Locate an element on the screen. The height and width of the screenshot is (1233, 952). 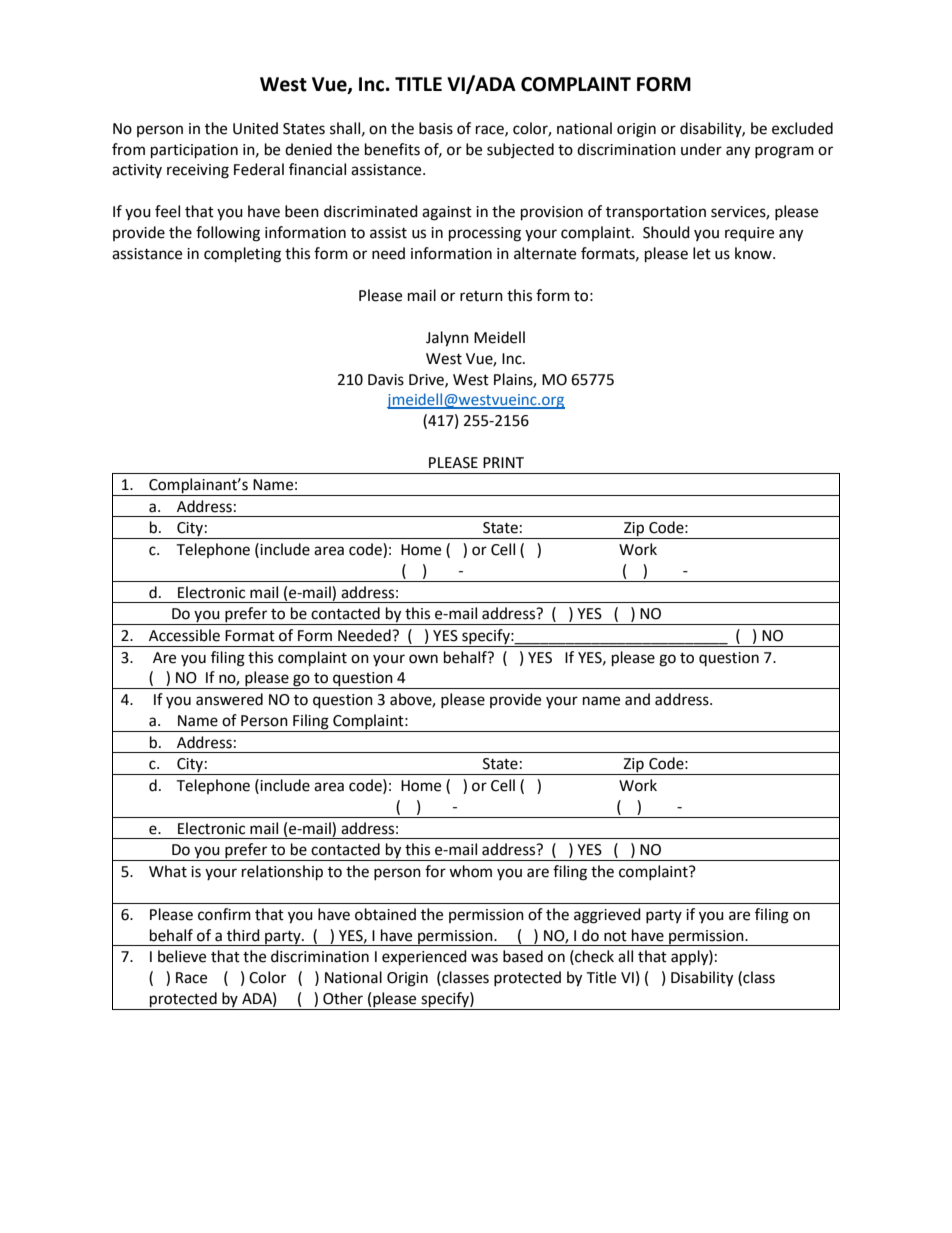
believe is located at coordinates (182, 956).
